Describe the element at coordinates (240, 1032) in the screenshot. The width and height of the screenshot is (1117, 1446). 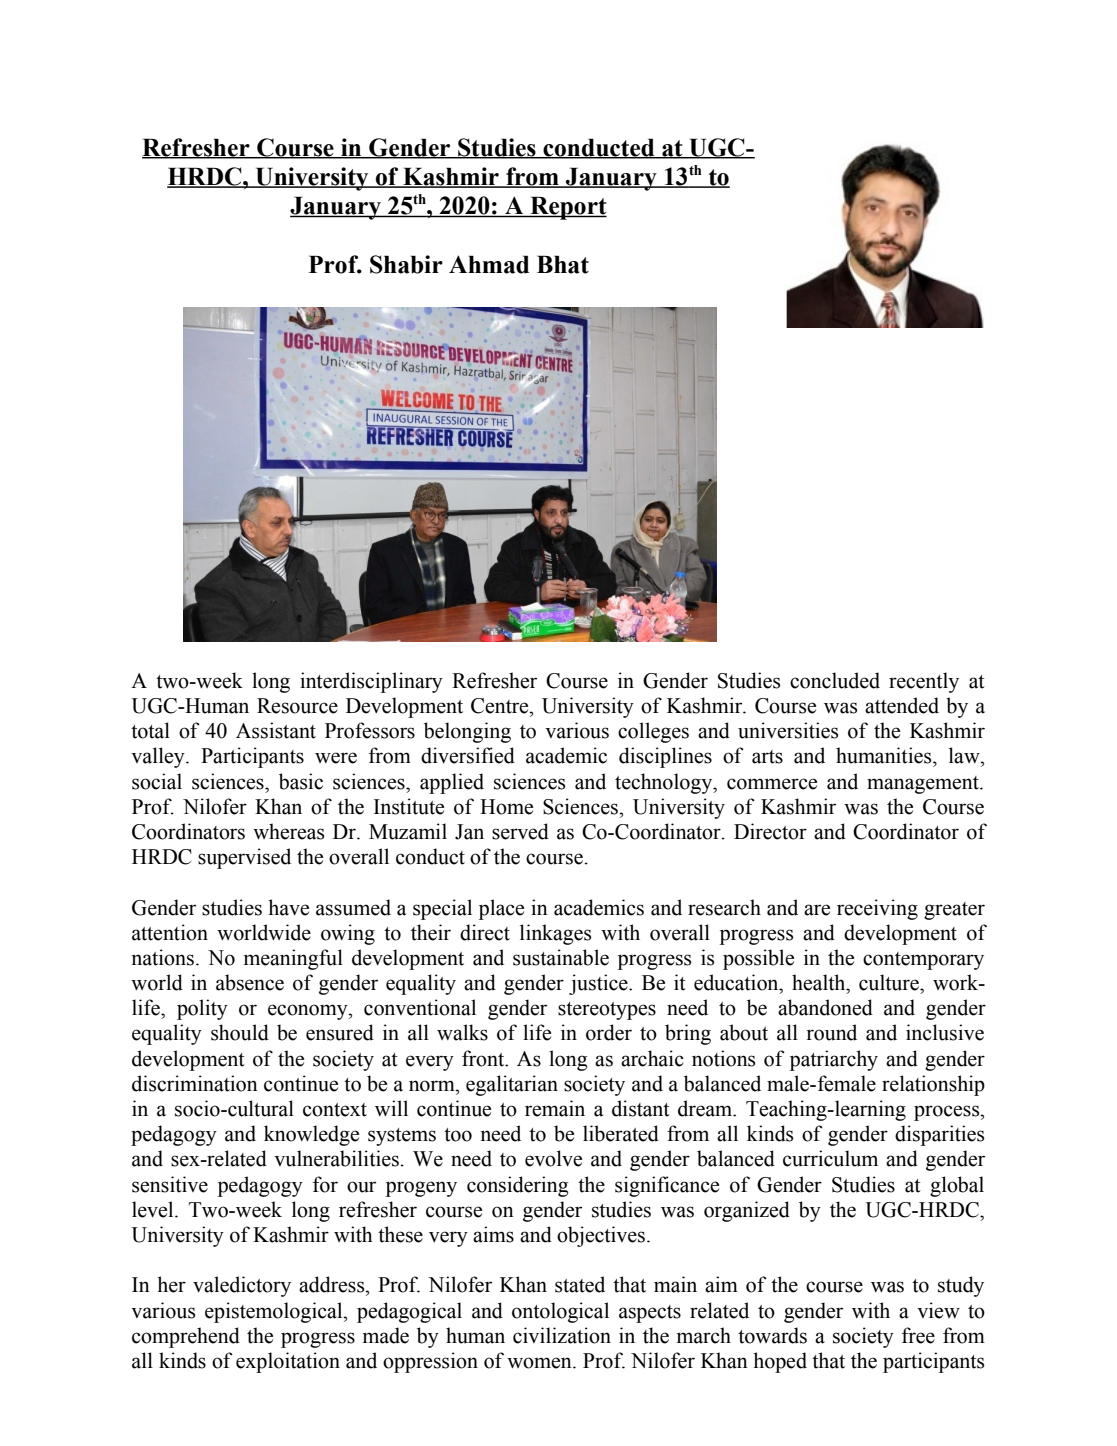
I see `should` at that location.
